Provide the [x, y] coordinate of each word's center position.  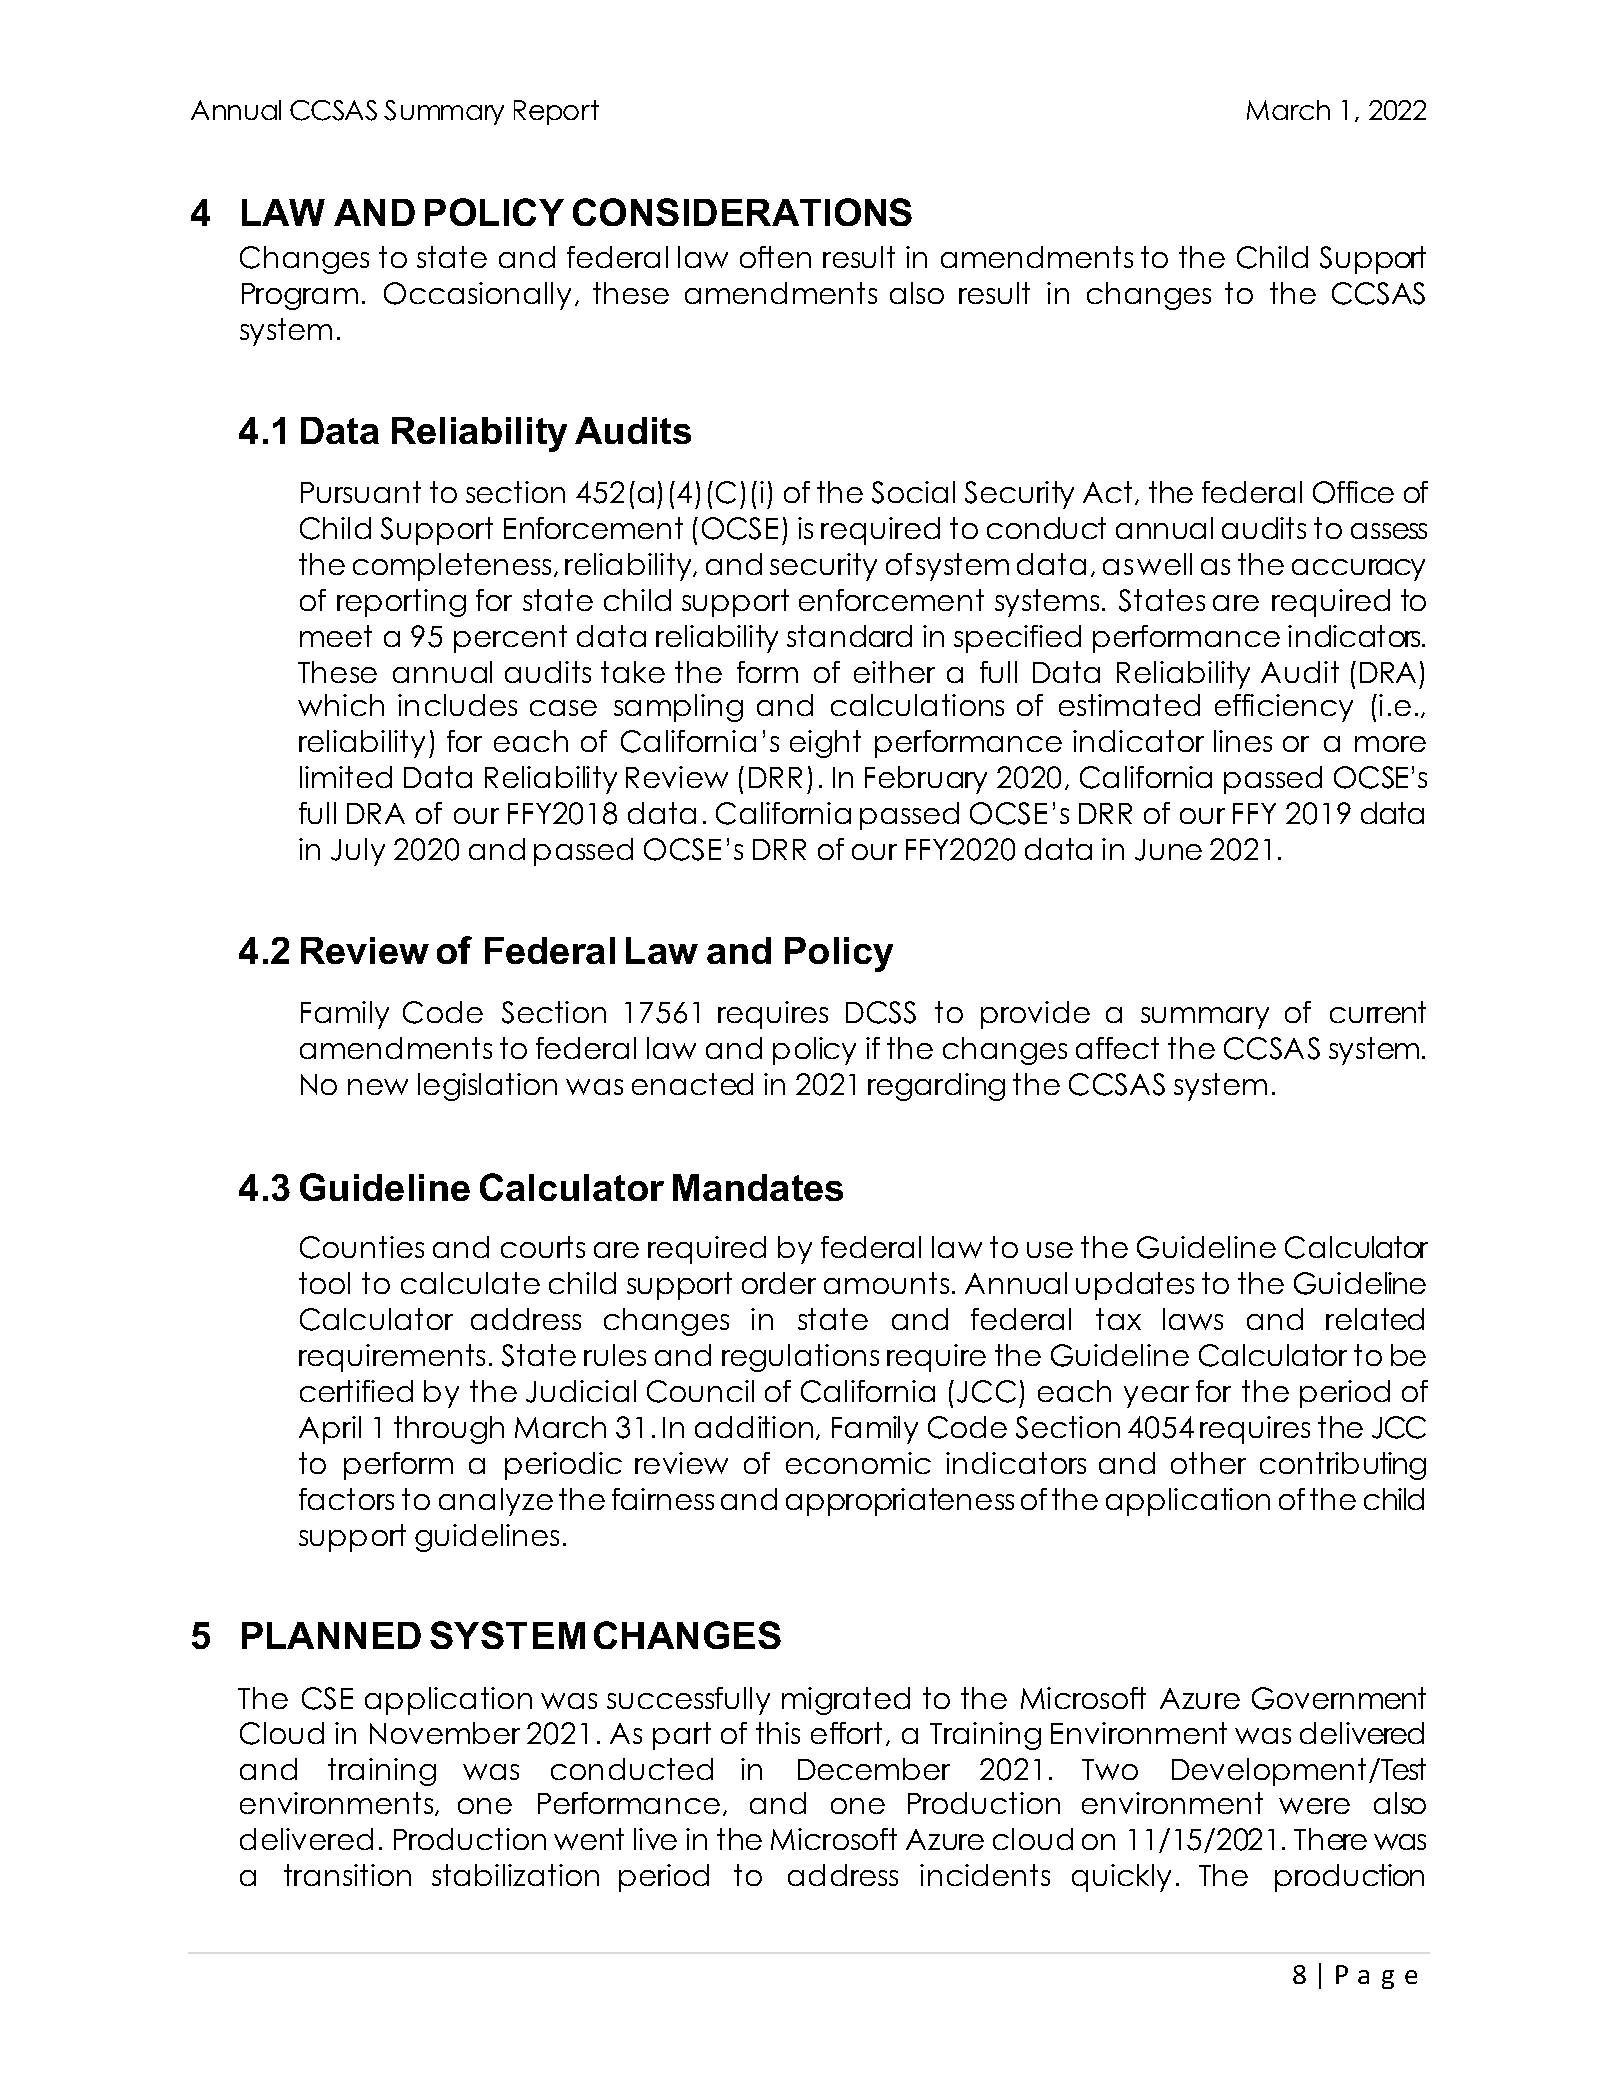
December [874, 1769]
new [378, 1087]
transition [347, 1875]
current [1378, 1012]
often [775, 257]
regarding [936, 1087]
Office [1353, 492]
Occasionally [477, 296]
